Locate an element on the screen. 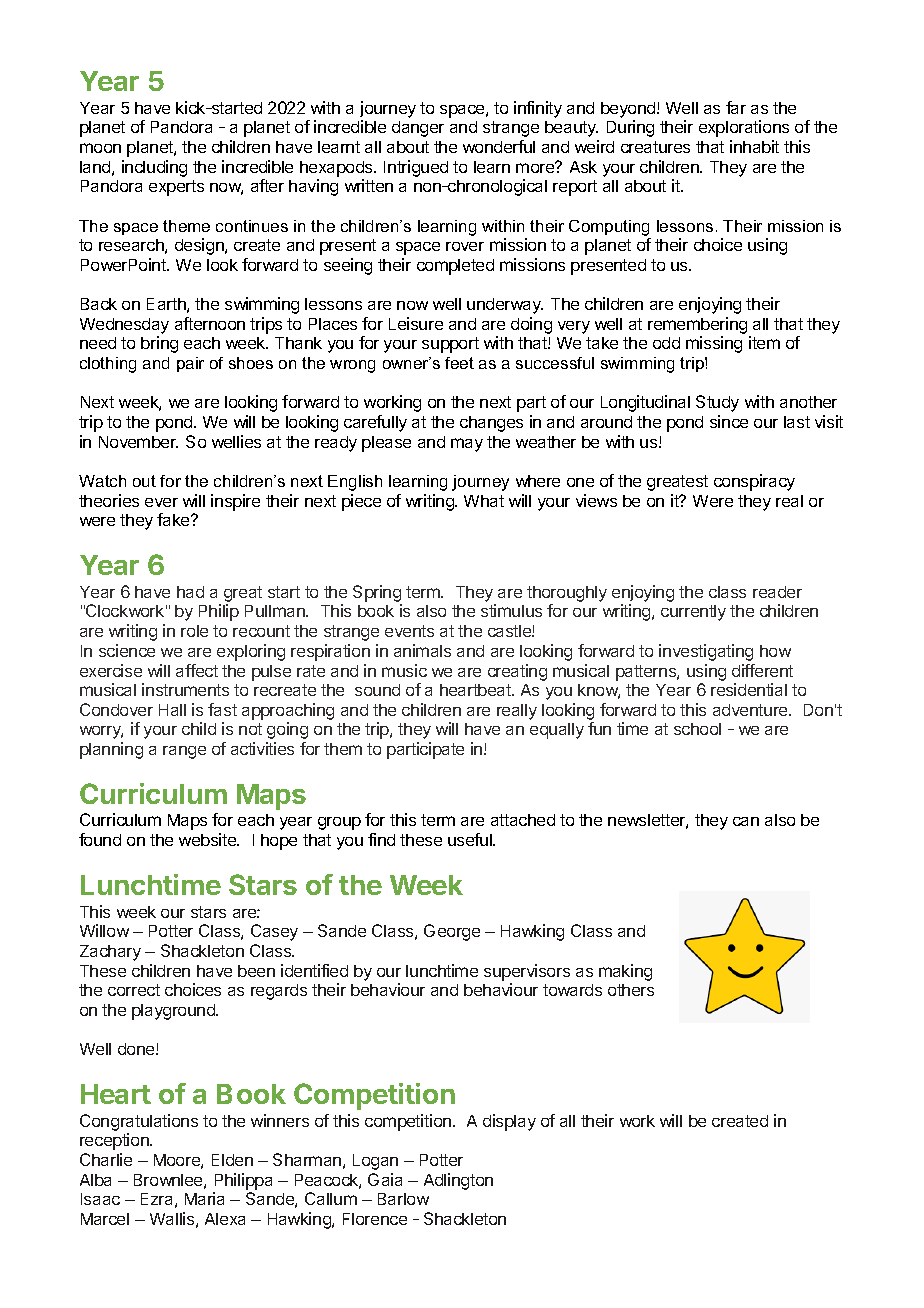 The image size is (924, 1308). Adlington is located at coordinates (458, 1181).
